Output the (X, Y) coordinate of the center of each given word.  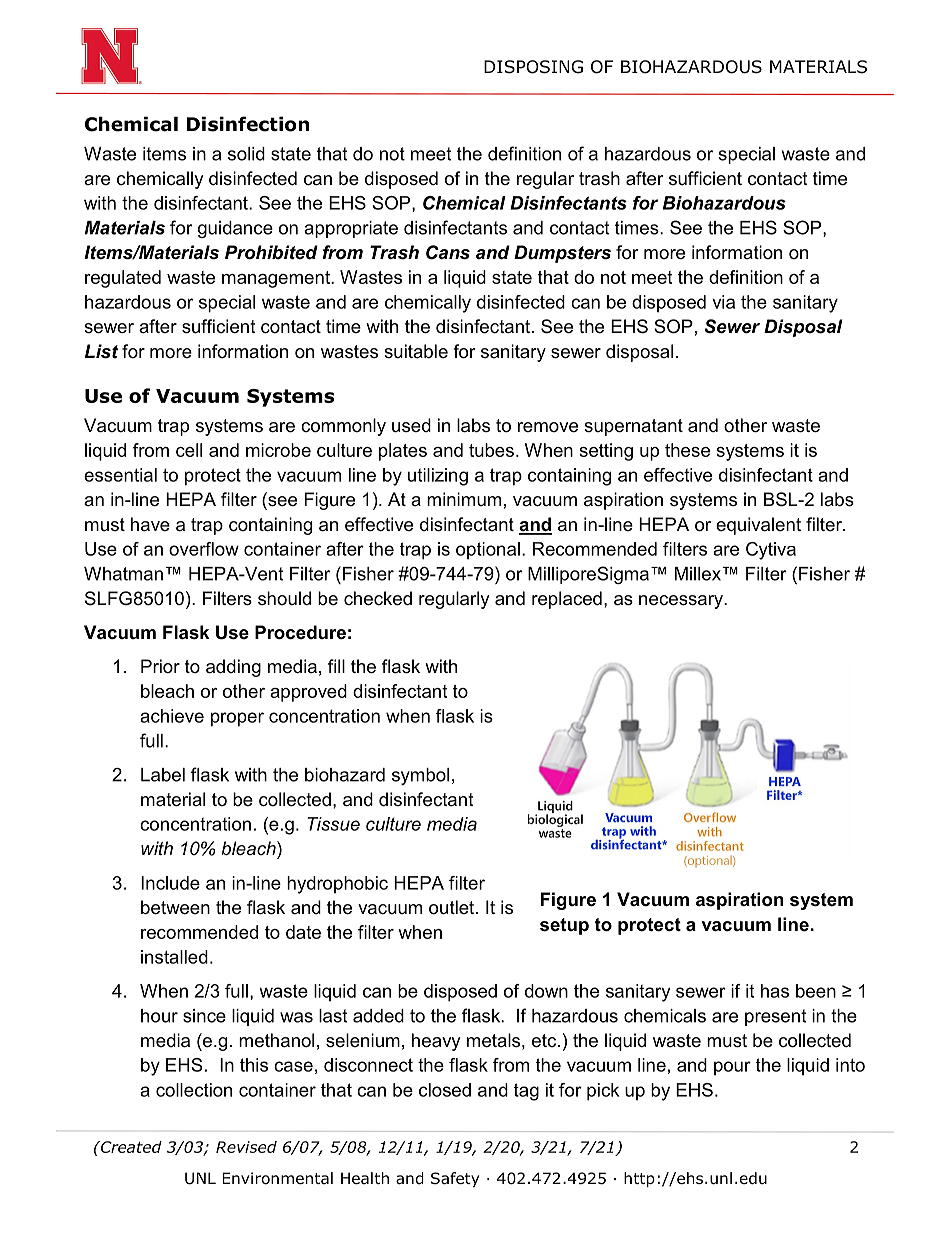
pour (732, 1068)
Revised (246, 1147)
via (723, 302)
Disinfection (248, 124)
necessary (682, 602)
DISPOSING (533, 67)
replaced (567, 600)
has (775, 991)
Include (170, 883)
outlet (453, 907)
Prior (160, 666)
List (101, 351)
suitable (416, 351)
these (687, 450)
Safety (455, 1179)
